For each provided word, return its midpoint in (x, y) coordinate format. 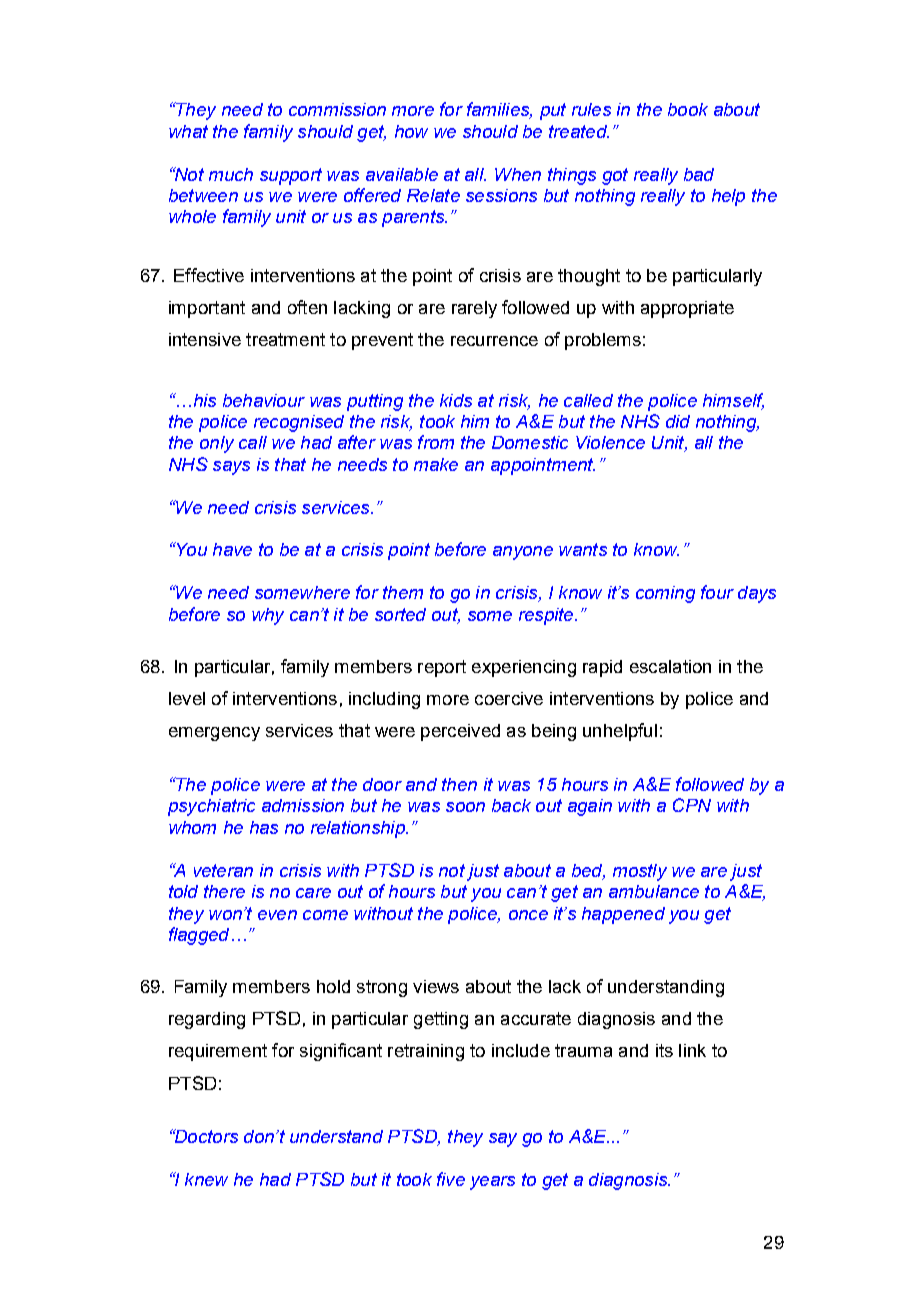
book (688, 109)
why (268, 616)
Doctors (205, 1136)
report (442, 668)
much (231, 174)
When (518, 174)
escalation (670, 666)
